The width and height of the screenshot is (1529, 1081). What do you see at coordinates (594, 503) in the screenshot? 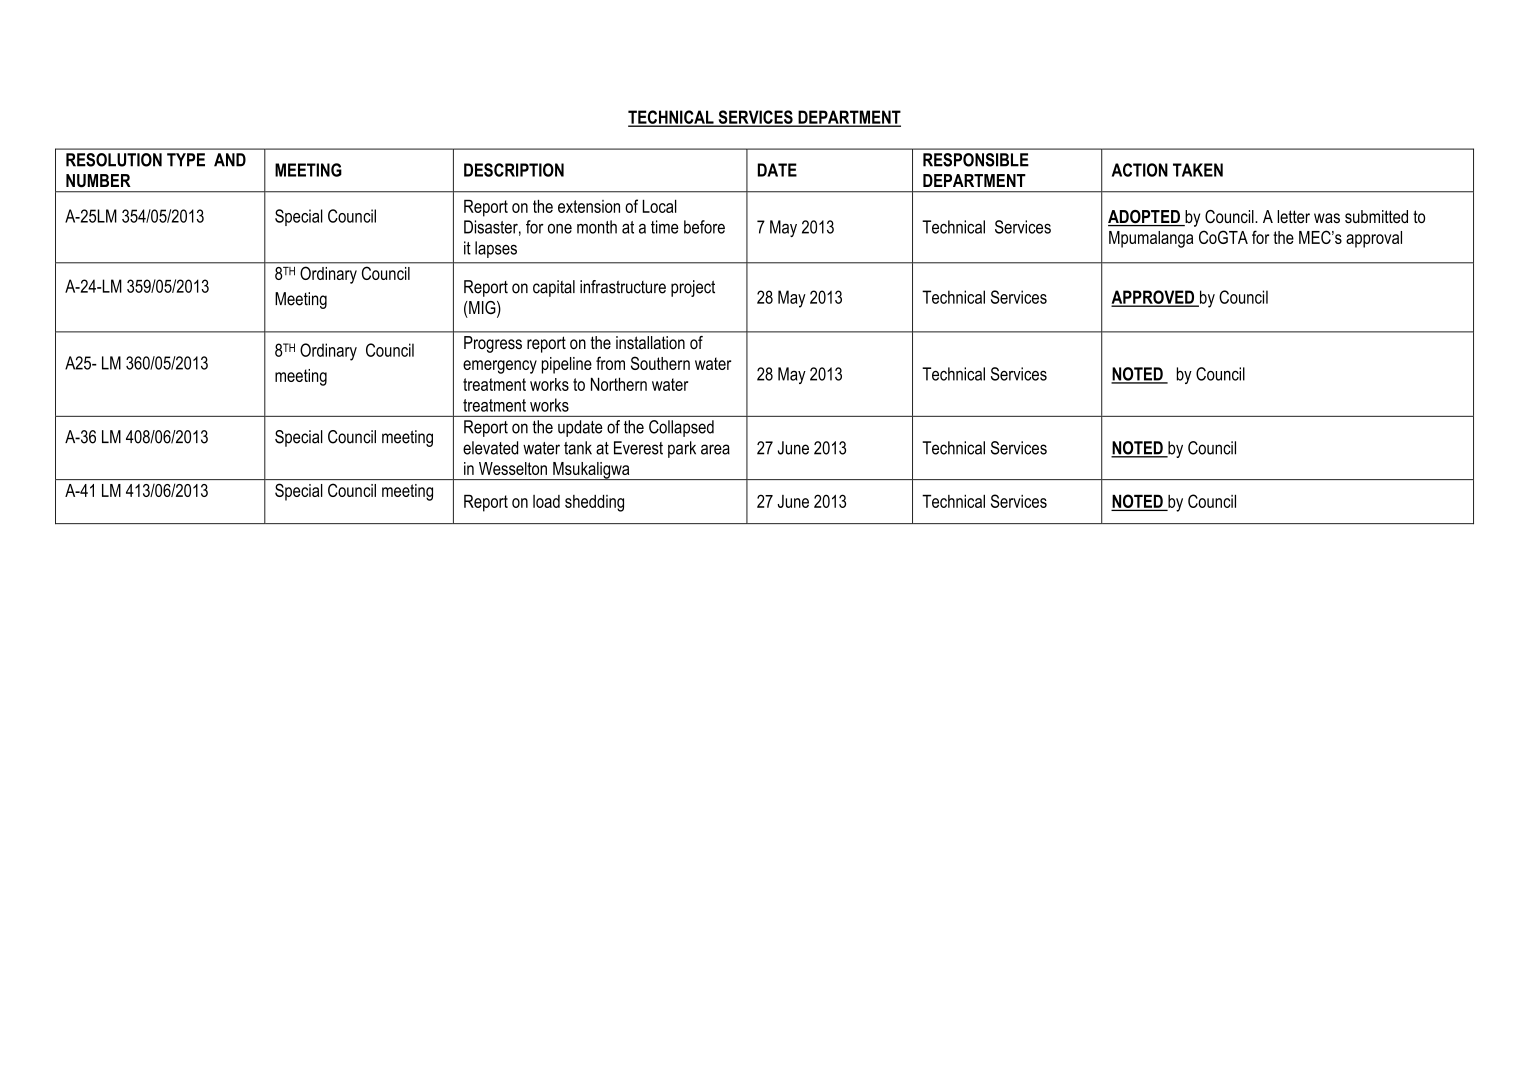
I see `shedding` at bounding box center [594, 503].
